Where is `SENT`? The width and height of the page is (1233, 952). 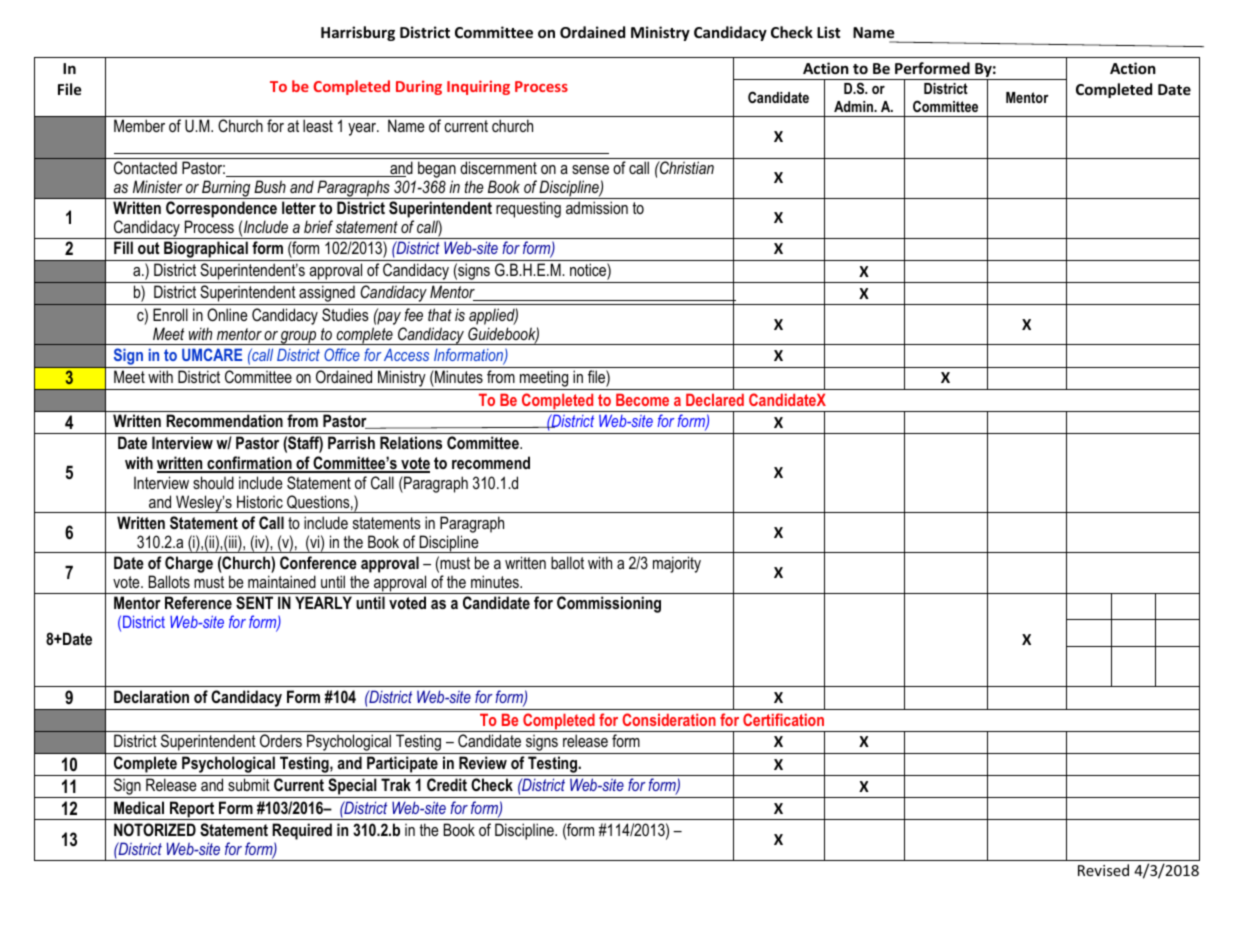 SENT is located at coordinates (254, 603).
